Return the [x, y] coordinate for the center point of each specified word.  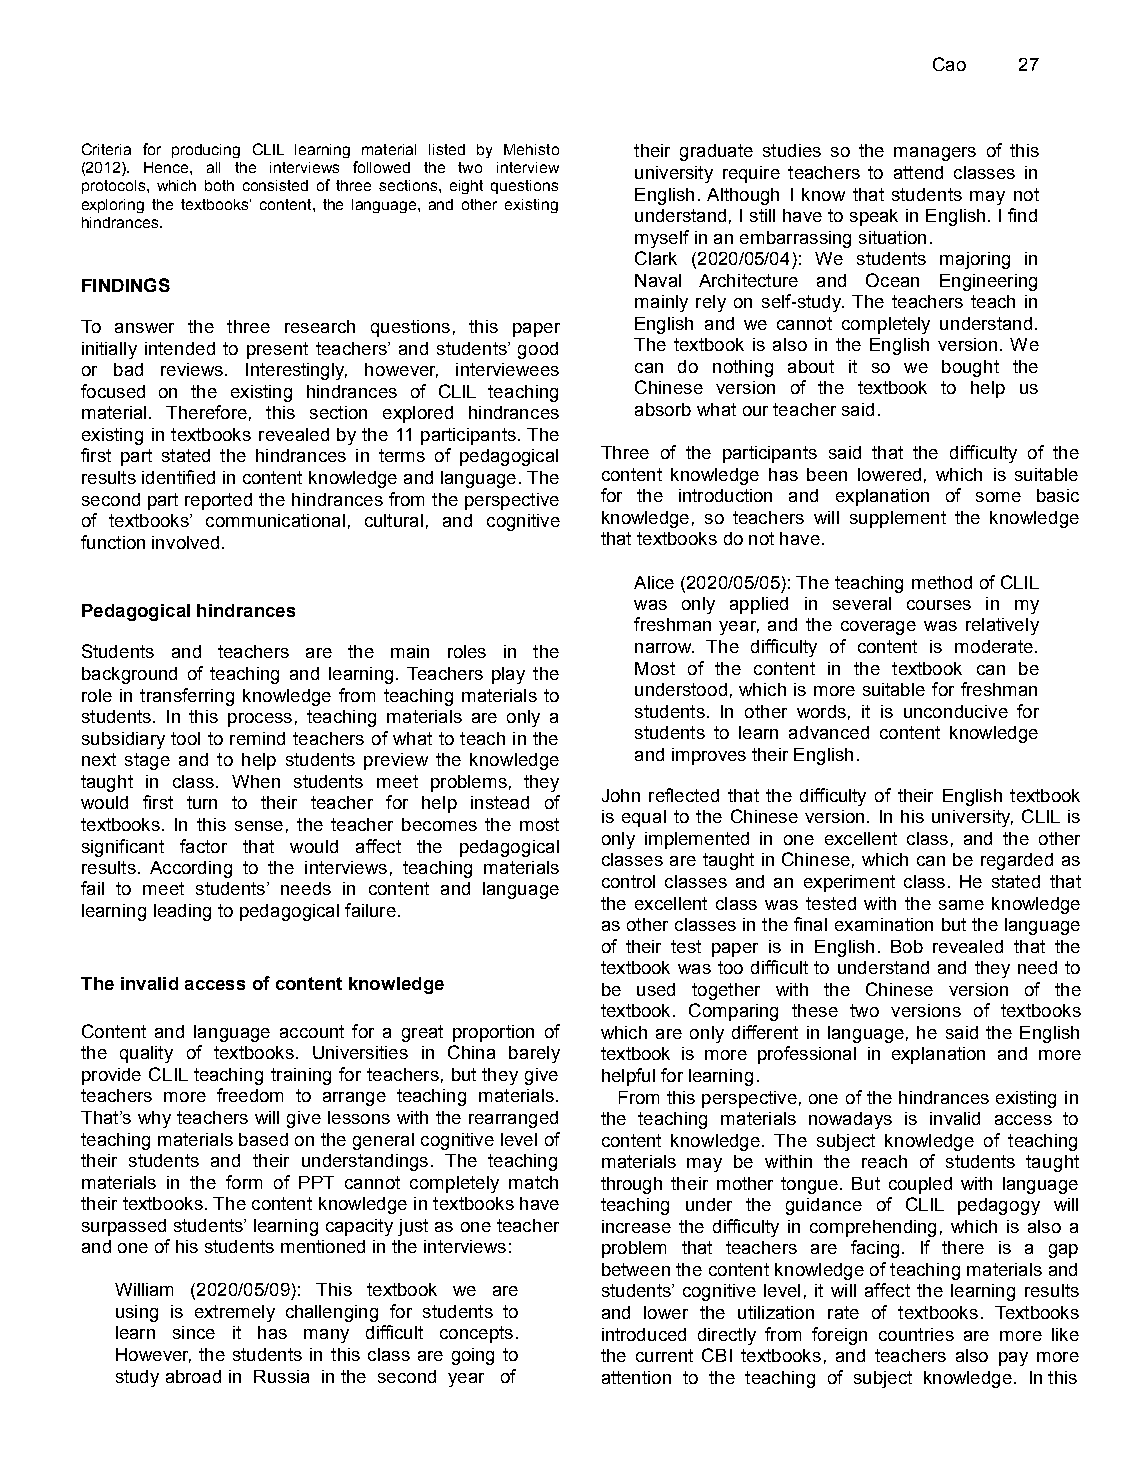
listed [447, 149]
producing [206, 151]
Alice [654, 582]
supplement [898, 519]
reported [218, 501]
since [194, 1332]
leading [182, 912]
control [628, 881]
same [961, 905]
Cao [949, 64]
